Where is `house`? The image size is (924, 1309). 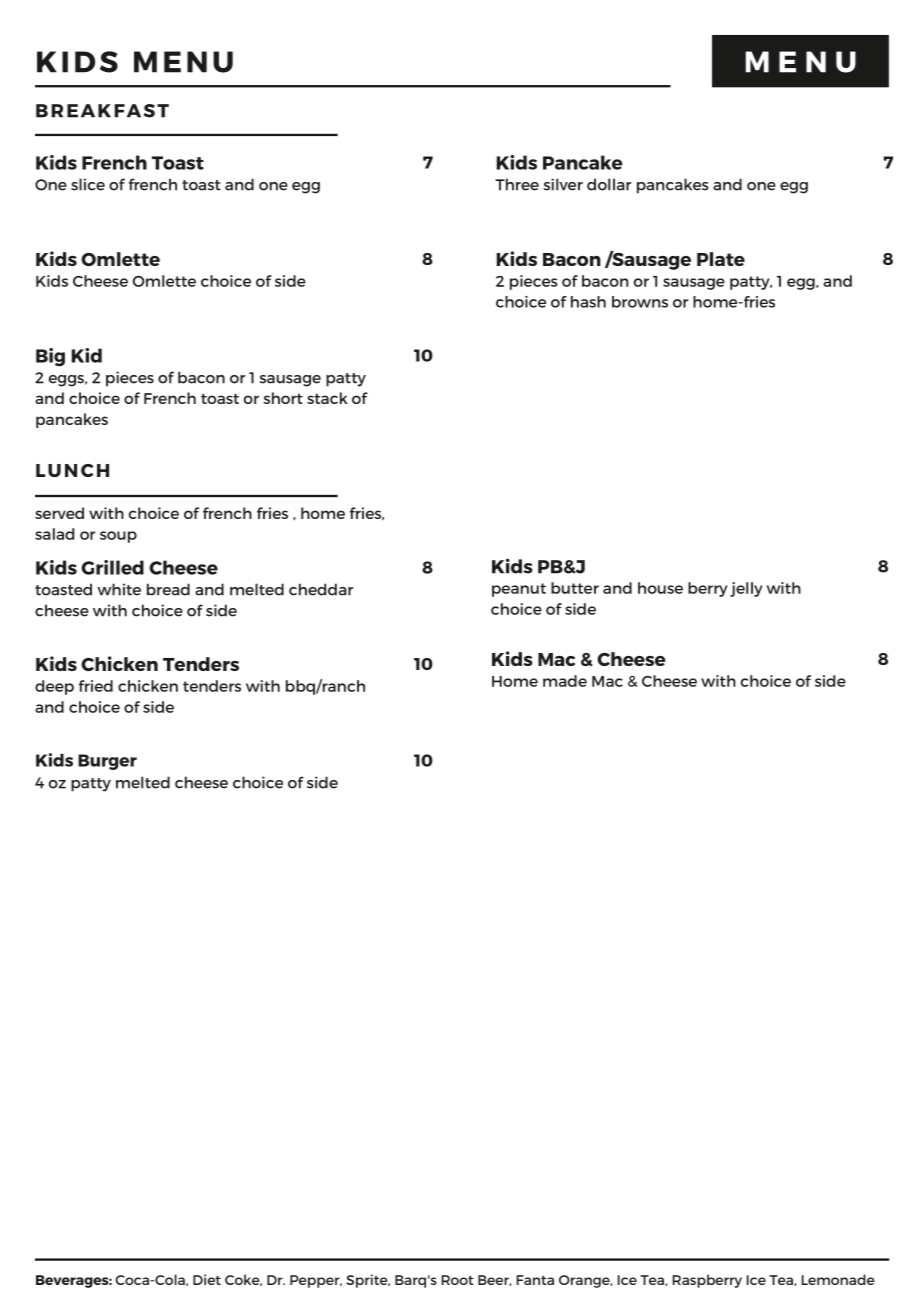 house is located at coordinates (660, 588).
